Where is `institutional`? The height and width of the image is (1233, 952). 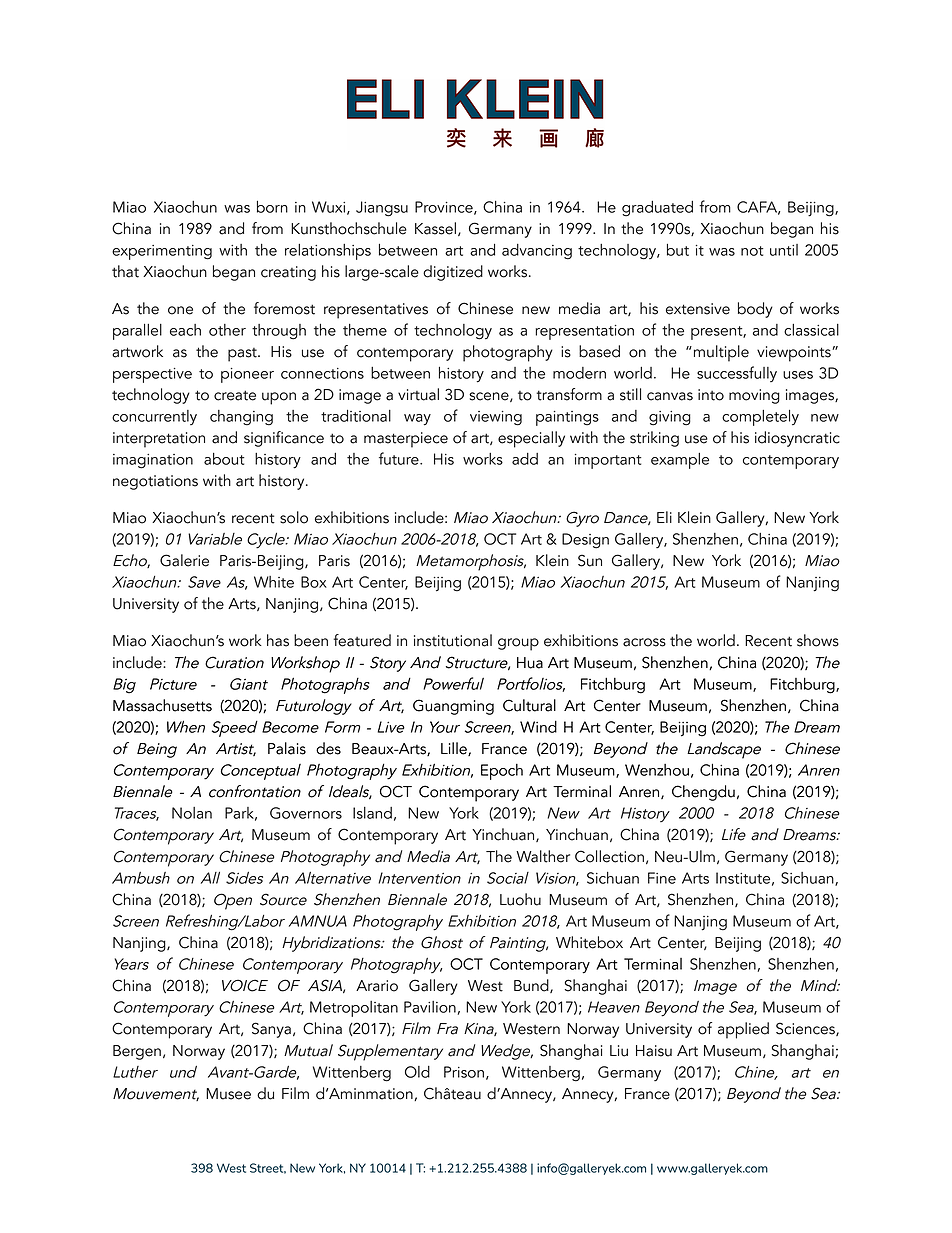 institutional is located at coordinates (453, 640).
